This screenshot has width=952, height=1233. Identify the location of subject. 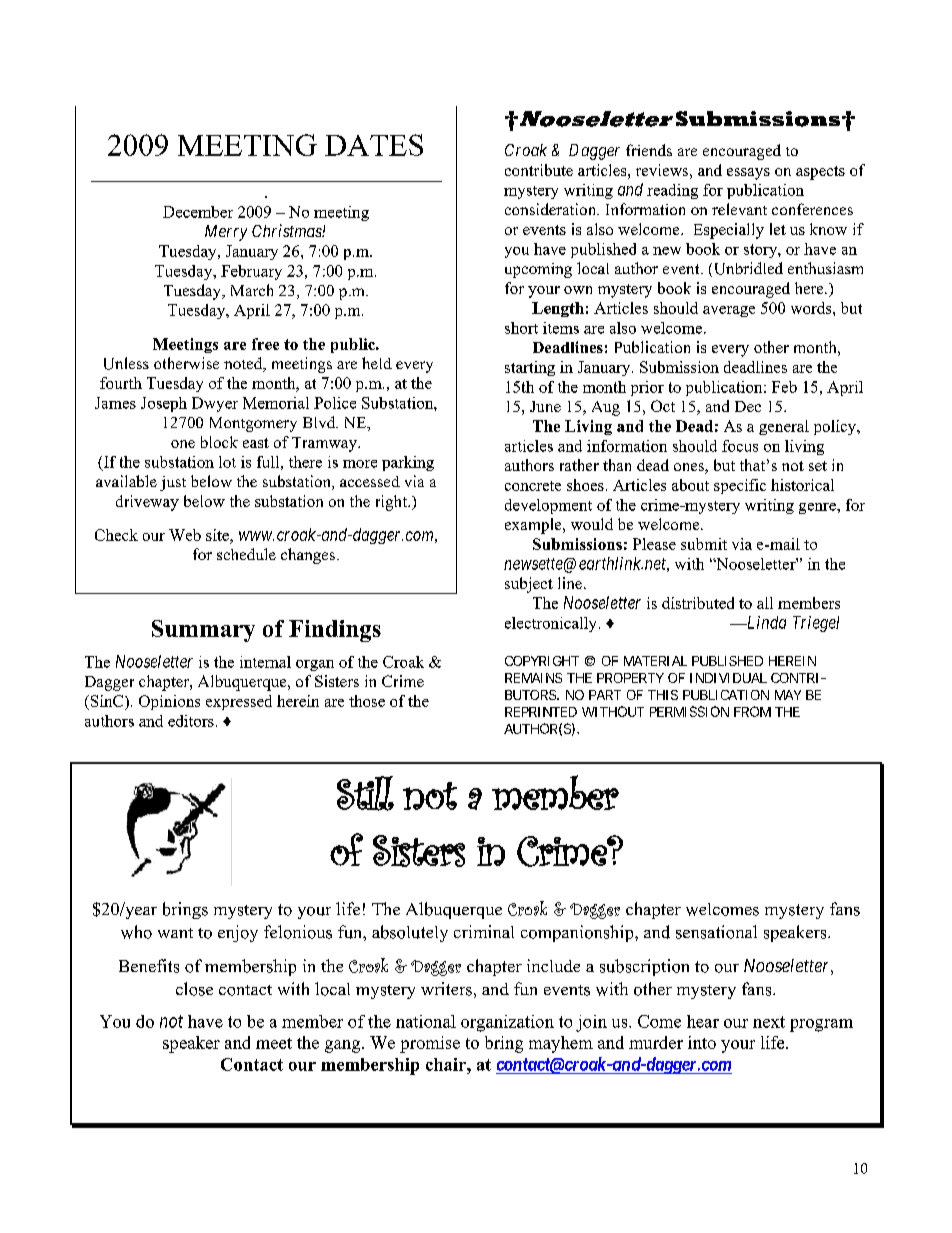
(529, 585).
